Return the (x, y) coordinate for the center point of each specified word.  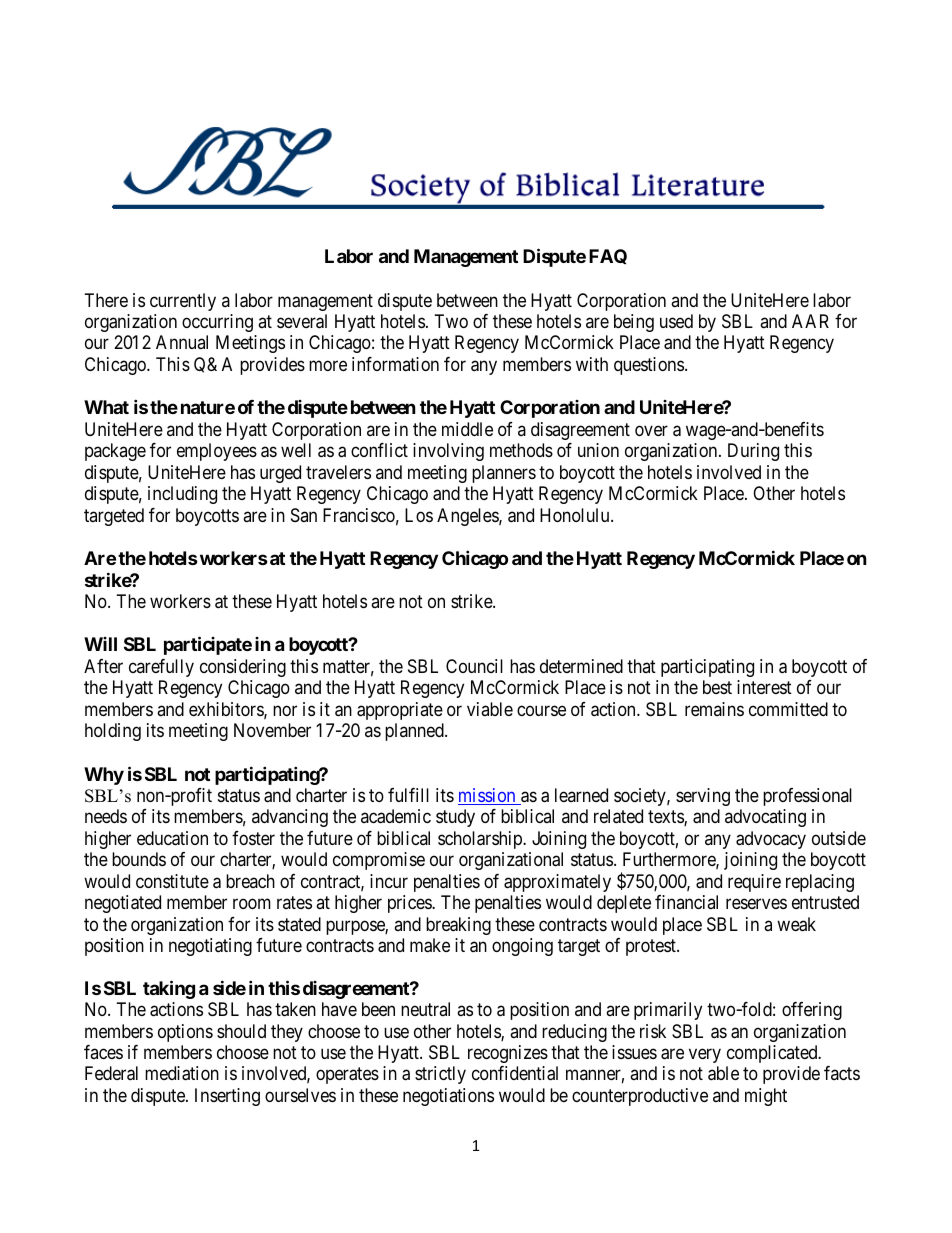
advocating (765, 818)
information (395, 364)
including (182, 495)
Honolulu (576, 515)
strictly (440, 1075)
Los (419, 515)
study (455, 818)
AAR (810, 321)
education (172, 838)
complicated (773, 1054)
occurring (217, 323)
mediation (182, 1073)
